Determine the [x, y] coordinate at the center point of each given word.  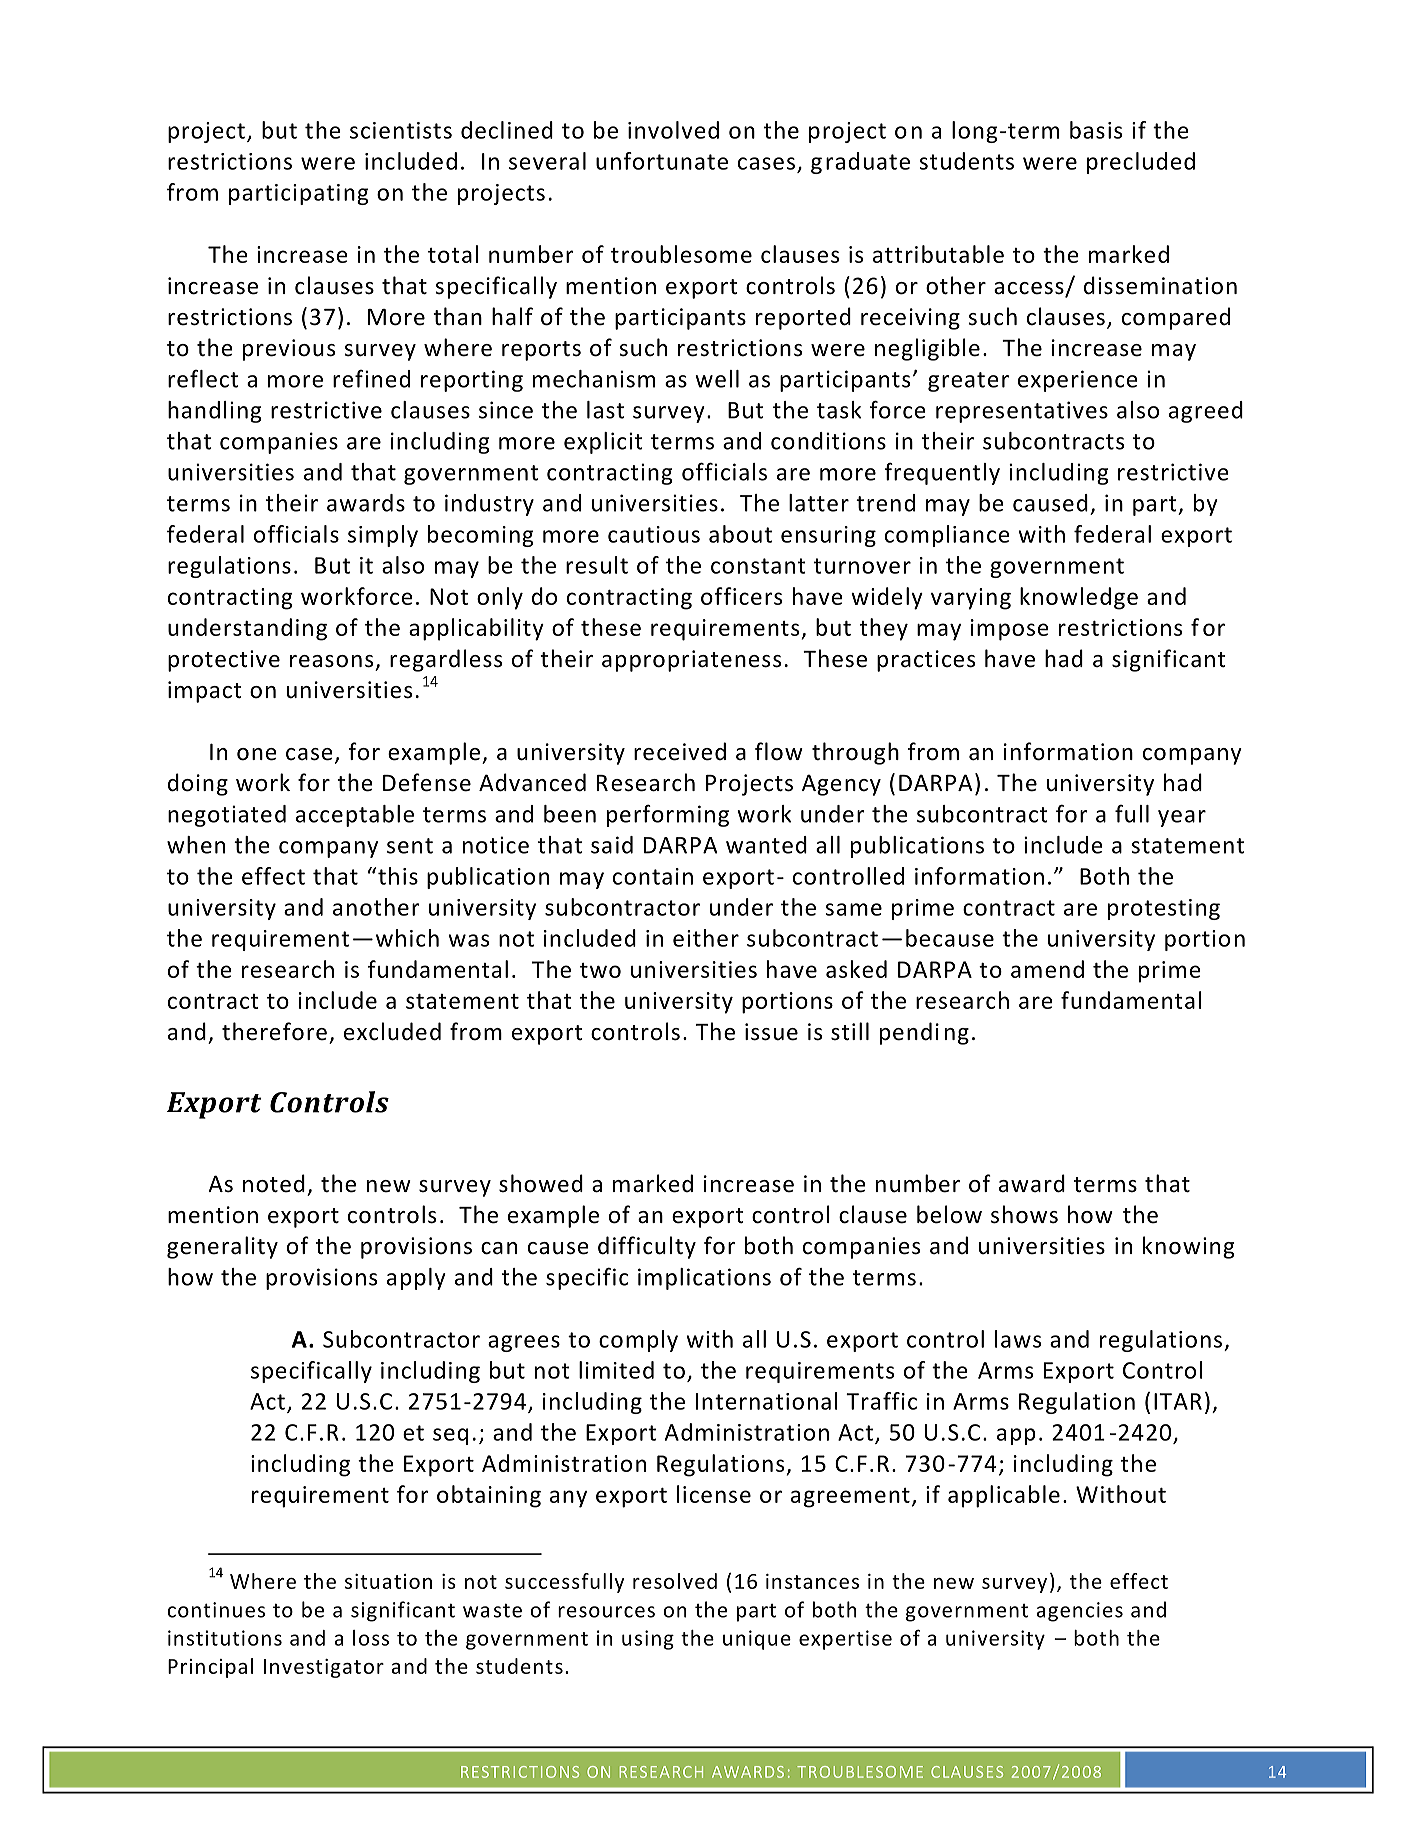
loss [371, 1638]
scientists [401, 130]
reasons [331, 661]
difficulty [647, 1247]
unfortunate [662, 161]
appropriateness [691, 661]
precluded [1141, 163]
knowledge [1079, 598]
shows [1024, 1214]
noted [274, 1183]
